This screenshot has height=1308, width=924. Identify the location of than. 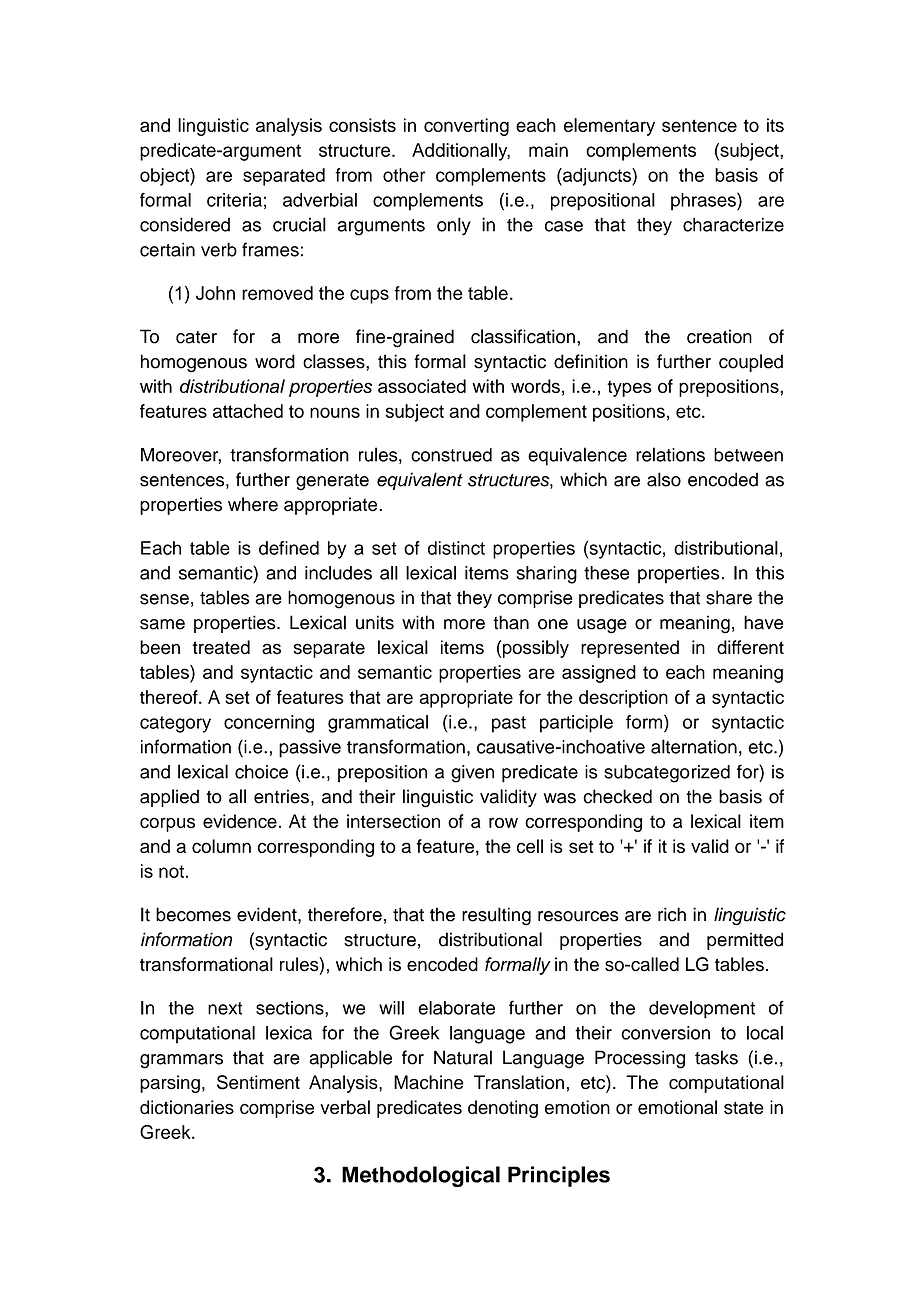
(511, 622).
